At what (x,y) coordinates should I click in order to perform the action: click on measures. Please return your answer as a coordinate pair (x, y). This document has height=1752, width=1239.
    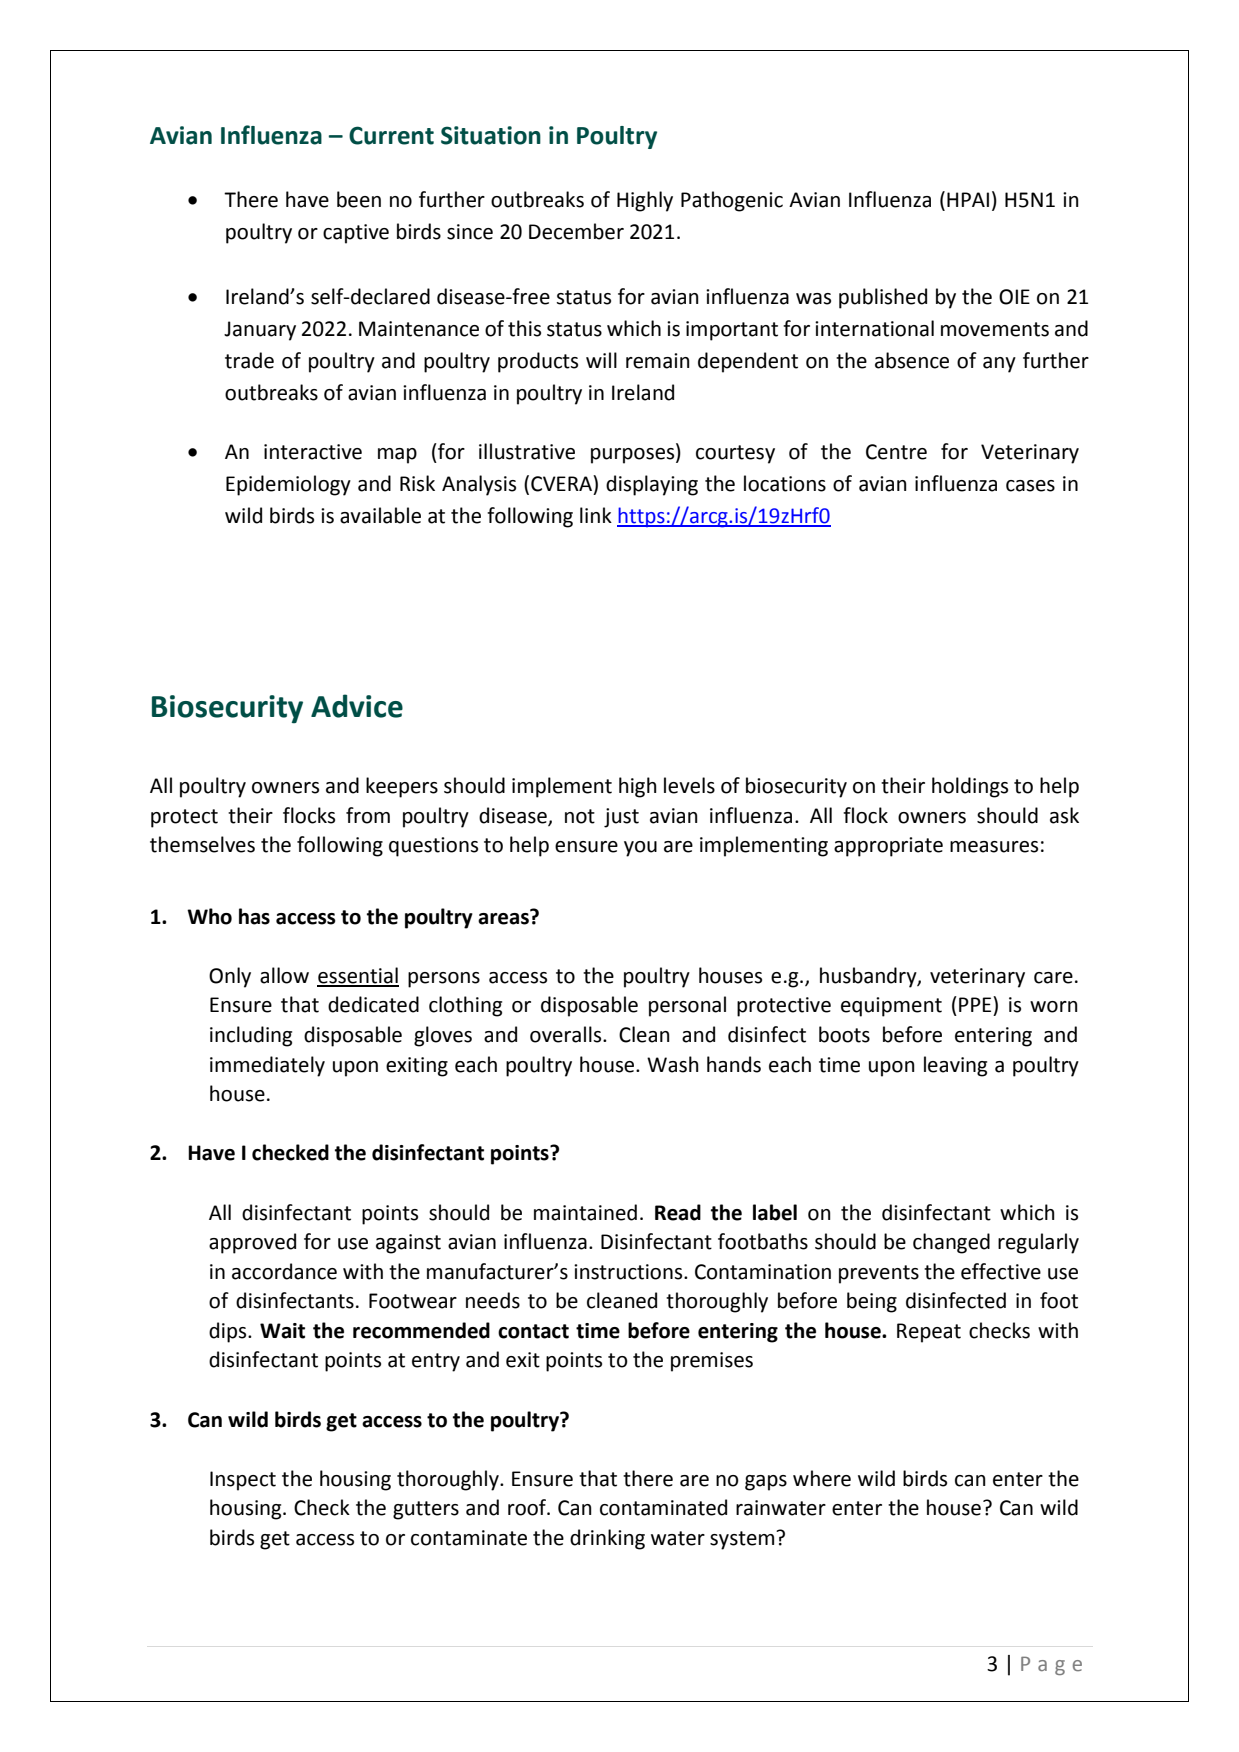
    Looking at the image, I should click on (994, 847).
